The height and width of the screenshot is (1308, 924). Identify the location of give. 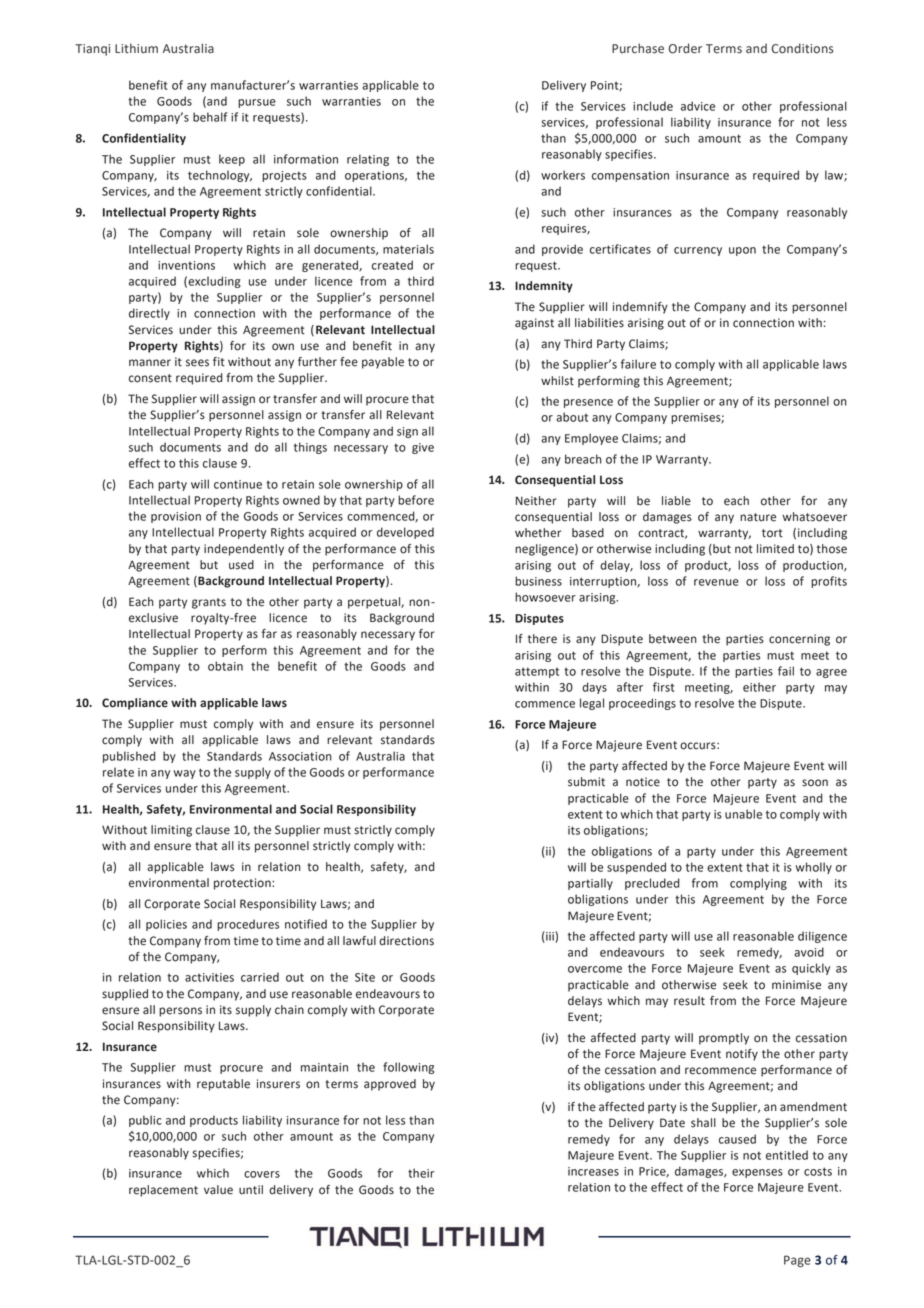
(423, 448).
